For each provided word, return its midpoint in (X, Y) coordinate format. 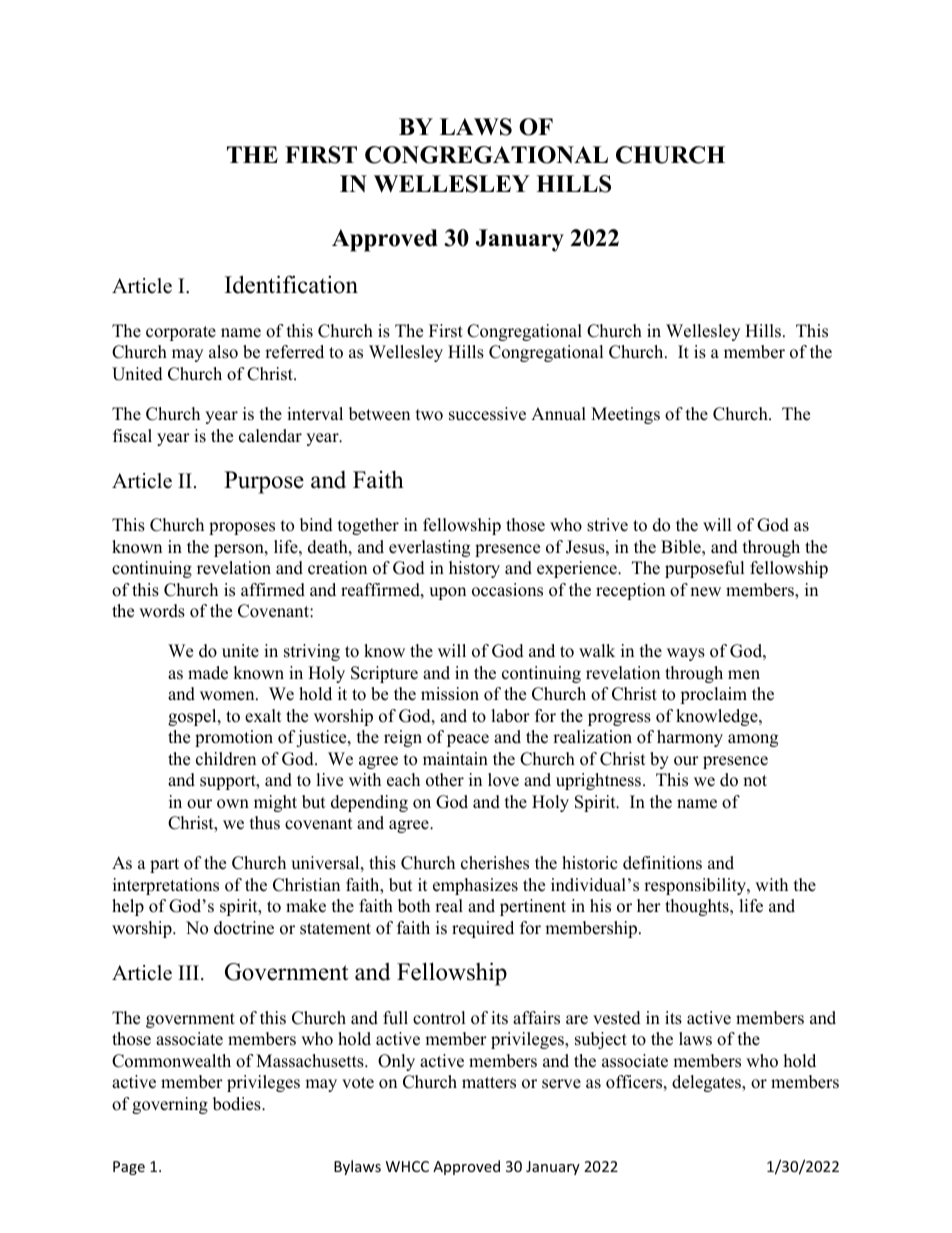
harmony (690, 738)
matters (489, 1083)
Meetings (625, 415)
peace (468, 740)
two (429, 415)
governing (170, 1105)
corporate (181, 333)
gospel (193, 717)
